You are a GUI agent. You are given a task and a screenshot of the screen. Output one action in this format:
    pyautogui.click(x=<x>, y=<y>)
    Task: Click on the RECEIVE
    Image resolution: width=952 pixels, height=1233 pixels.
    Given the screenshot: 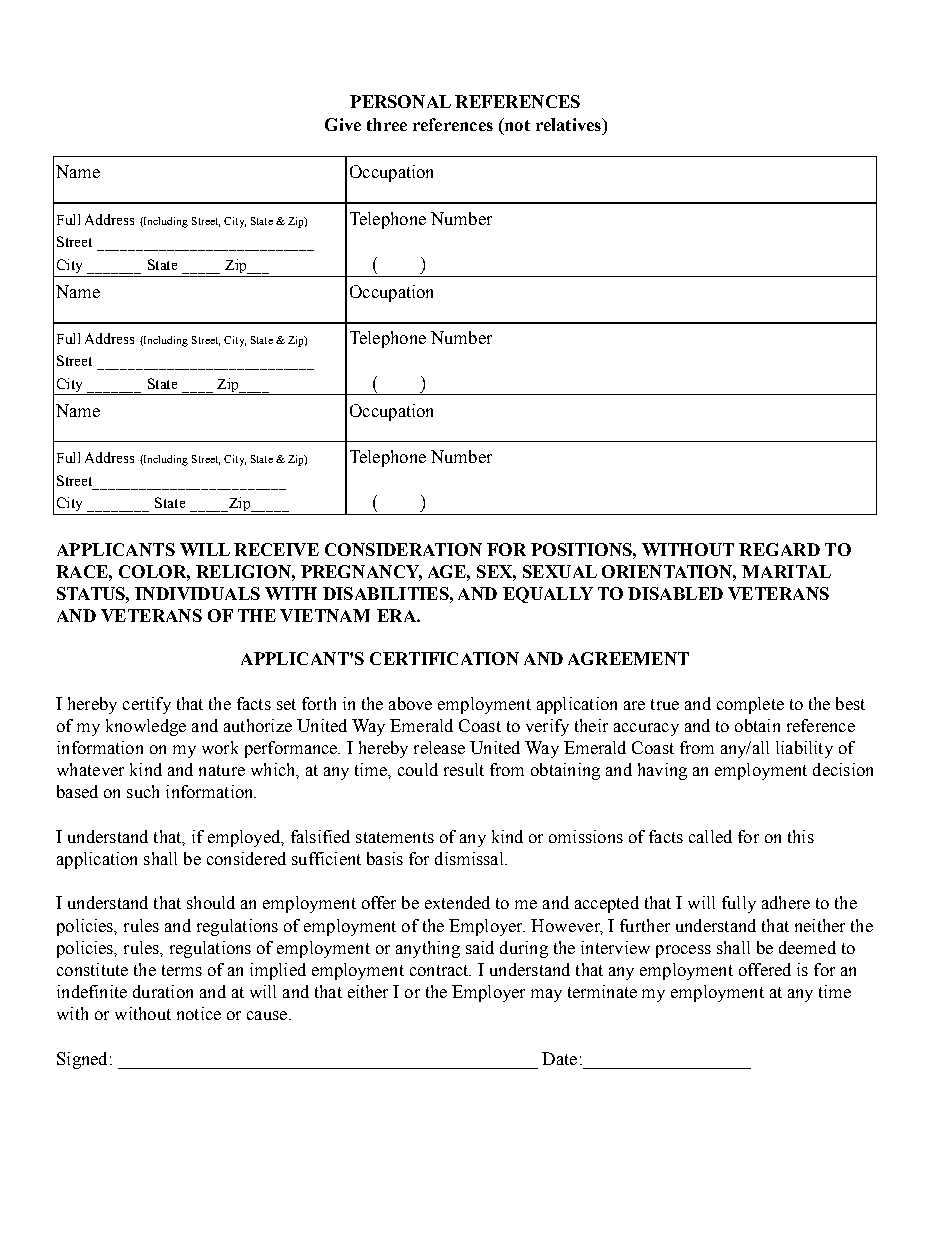 What is the action you would take?
    pyautogui.click(x=276, y=549)
